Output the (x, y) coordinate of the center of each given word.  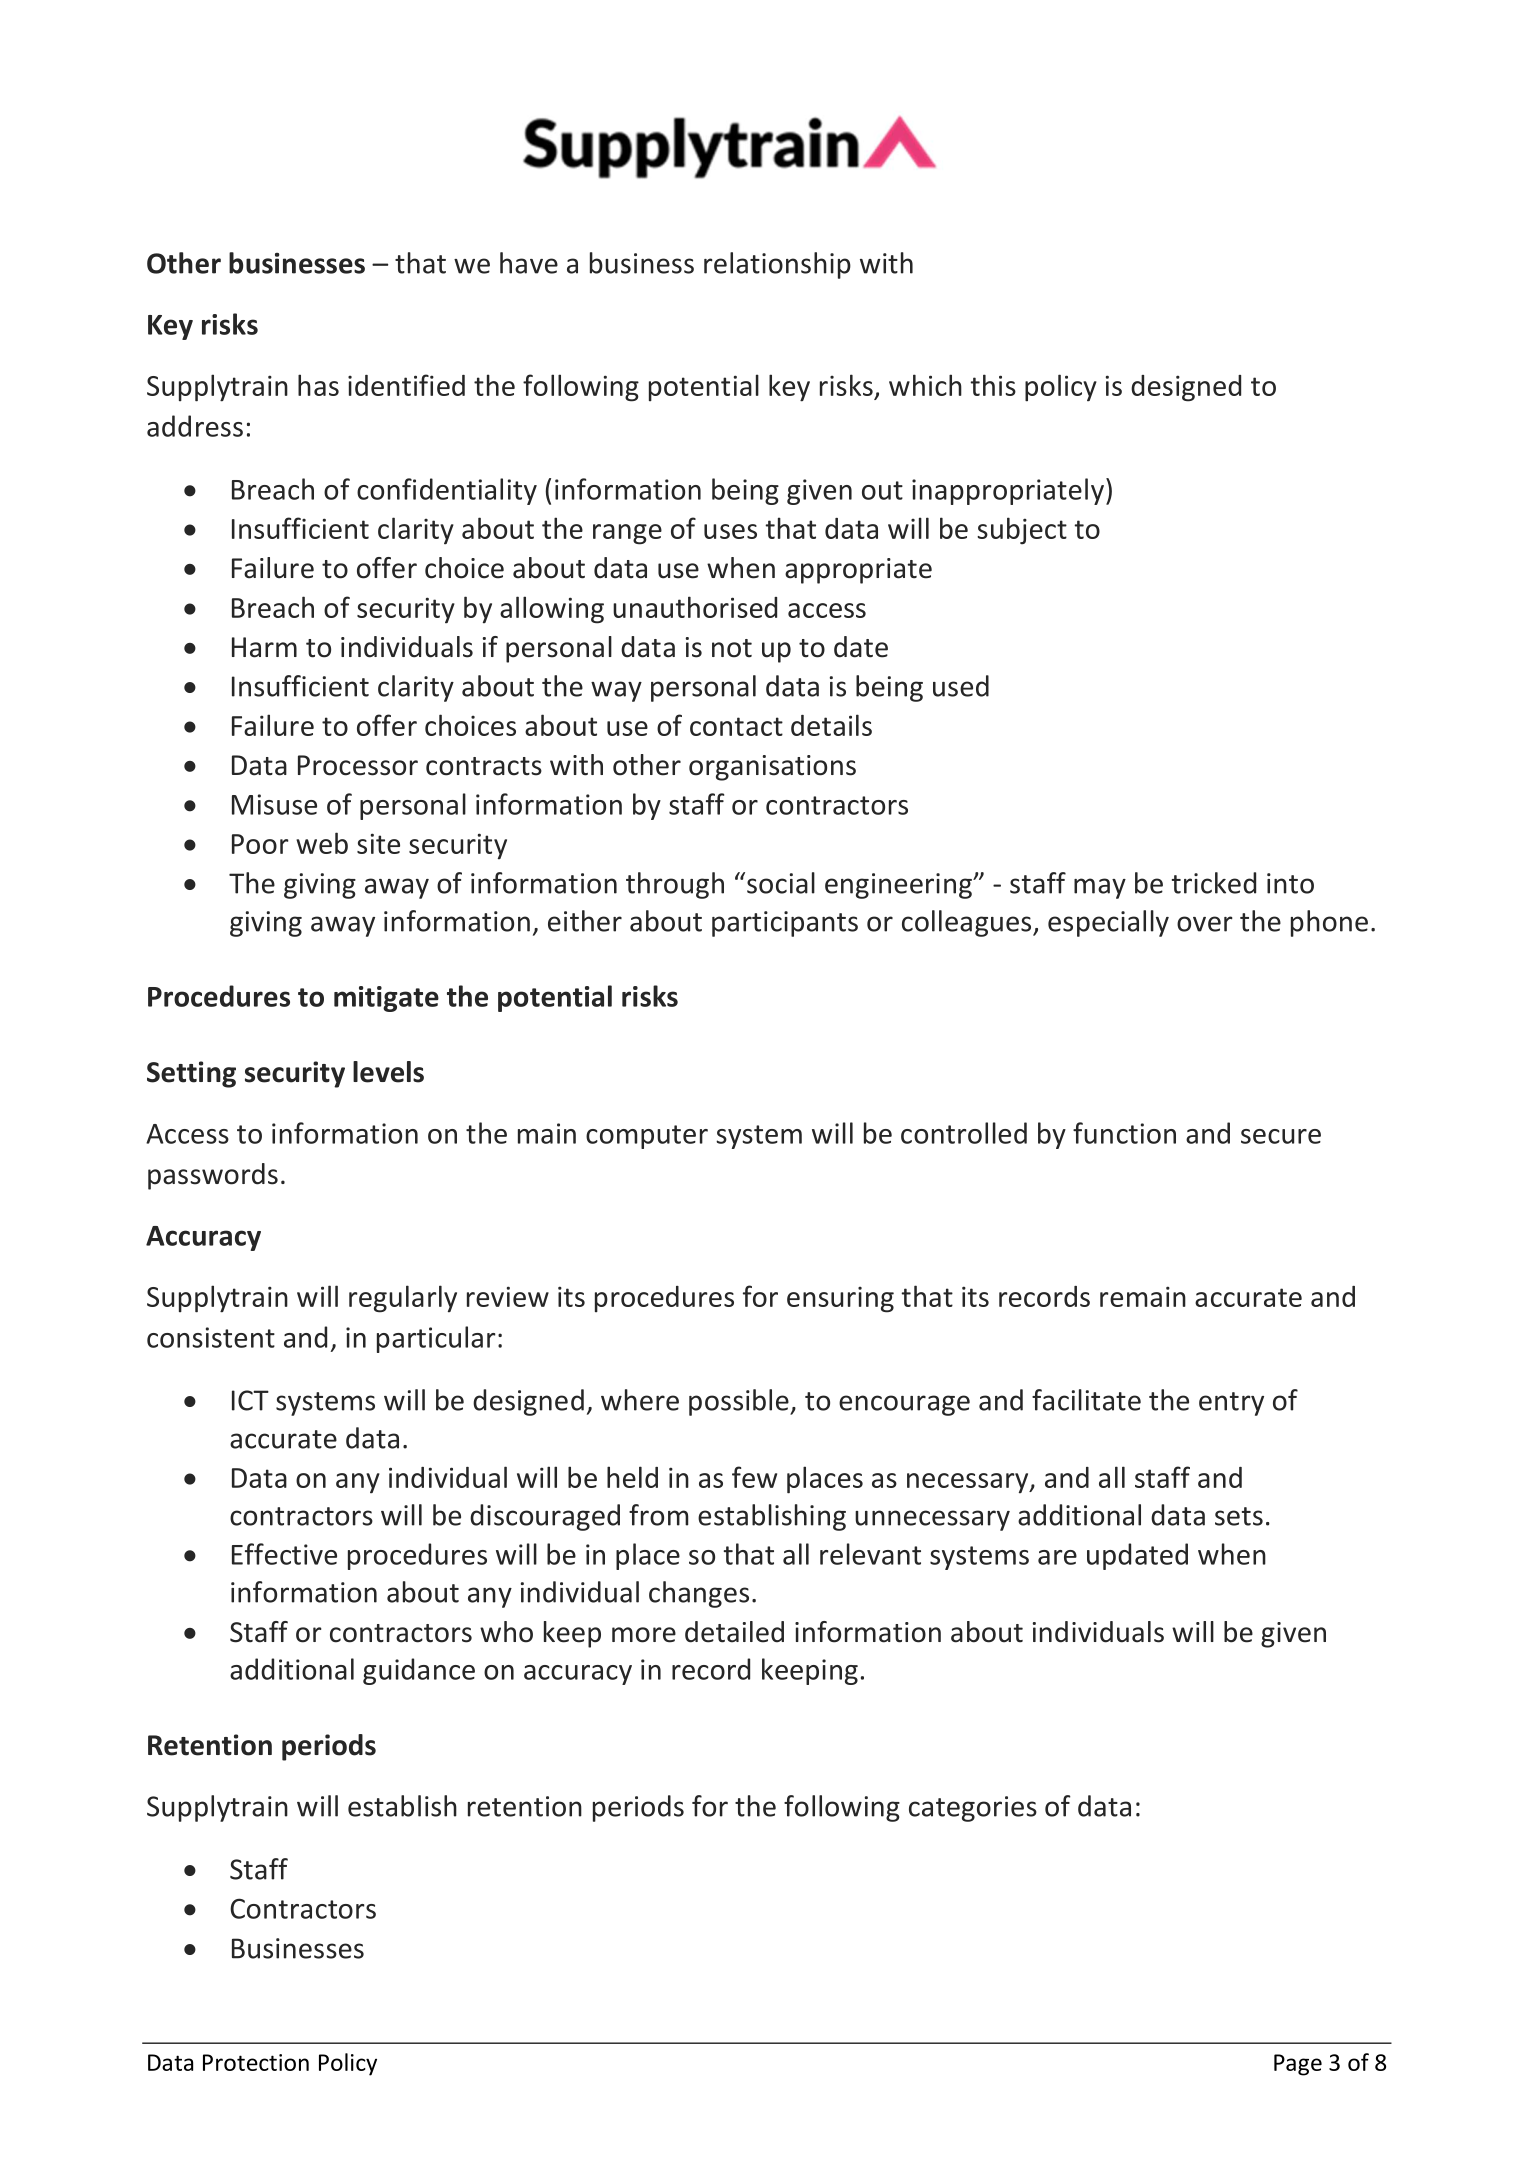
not (732, 648)
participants (785, 924)
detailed (734, 1632)
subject (1022, 531)
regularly (403, 1299)
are (1057, 1557)
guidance (419, 1671)
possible (740, 1402)
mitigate (386, 999)
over (1205, 924)
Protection (256, 2062)
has (318, 385)
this (993, 385)
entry (1231, 1404)
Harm (264, 647)
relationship (777, 265)
